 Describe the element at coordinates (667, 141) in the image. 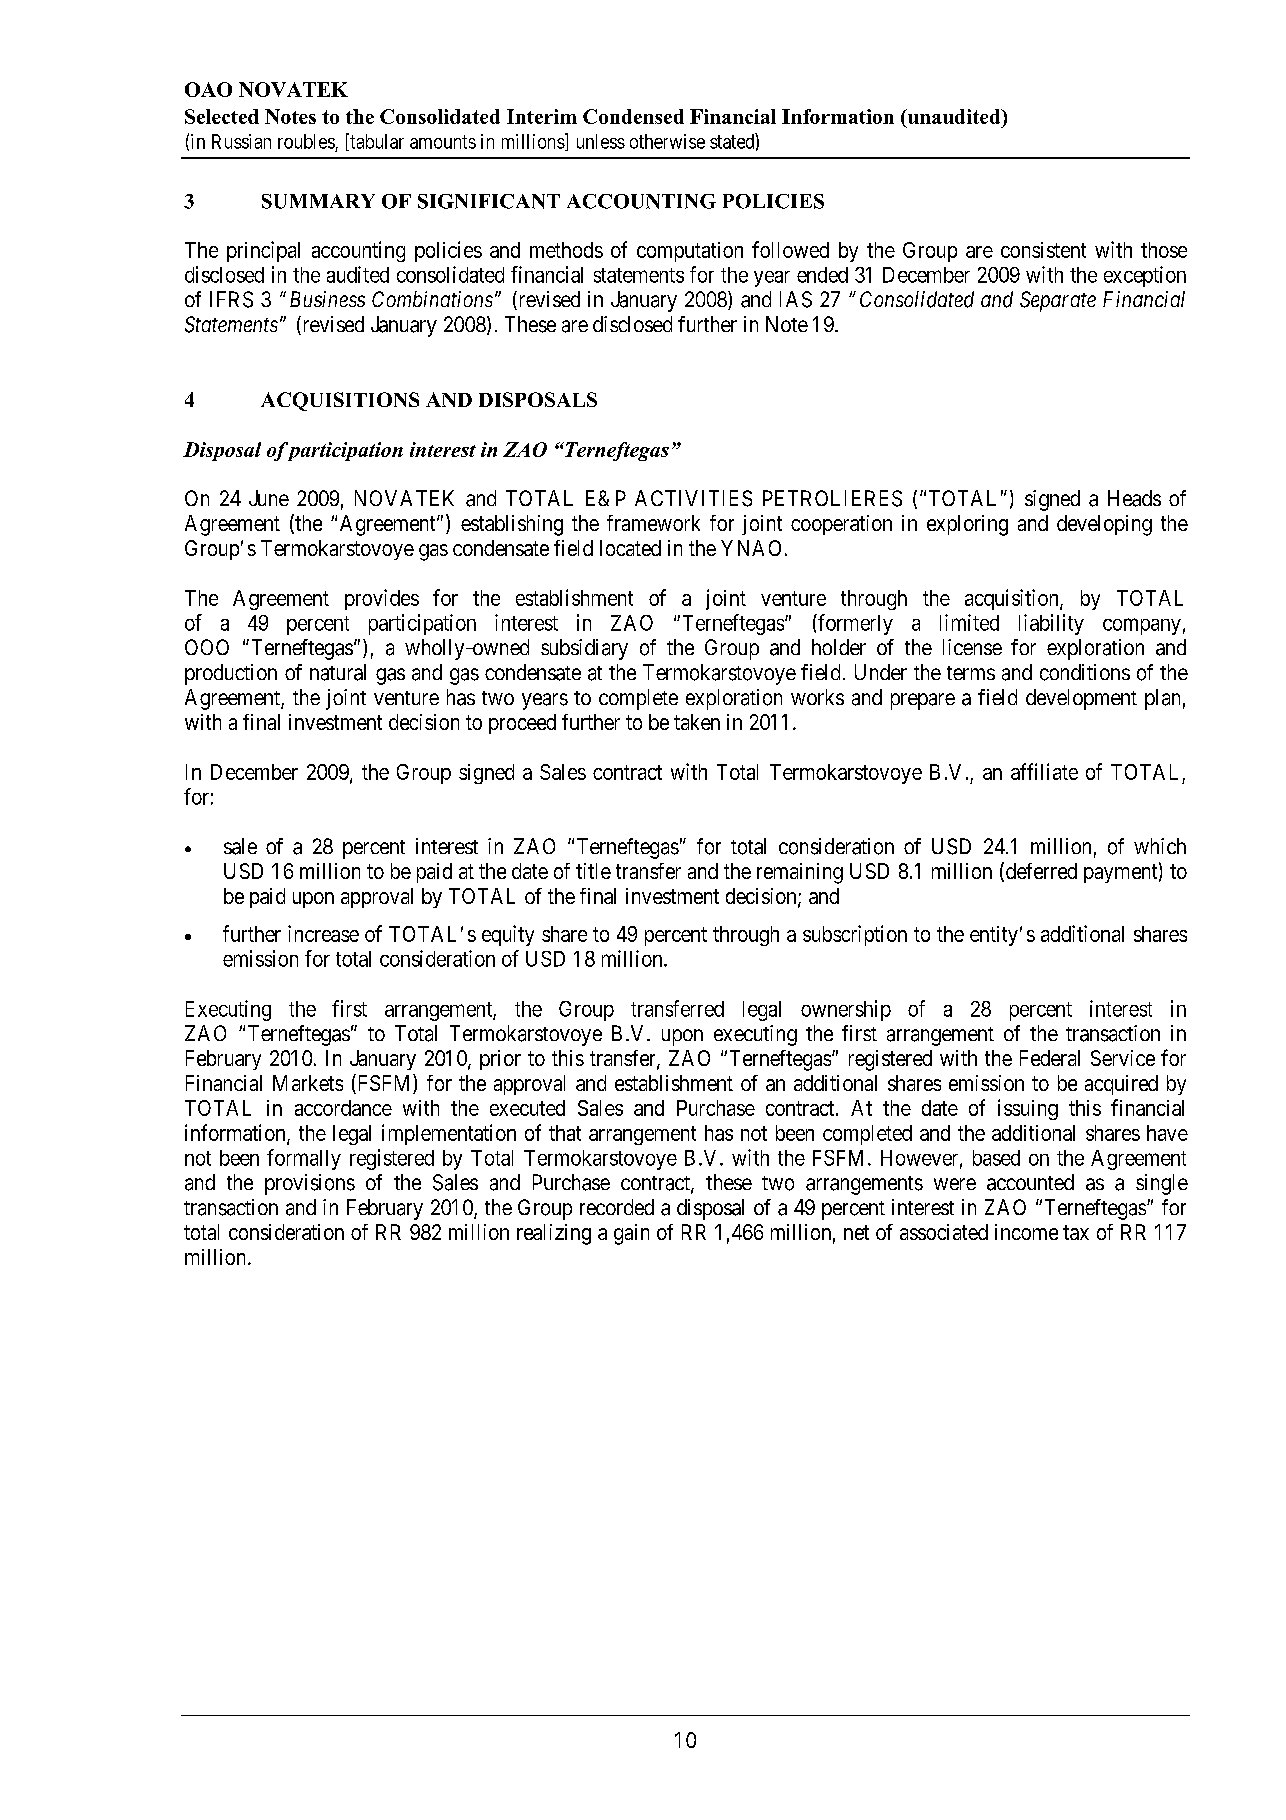

I see `otherwise` at that location.
